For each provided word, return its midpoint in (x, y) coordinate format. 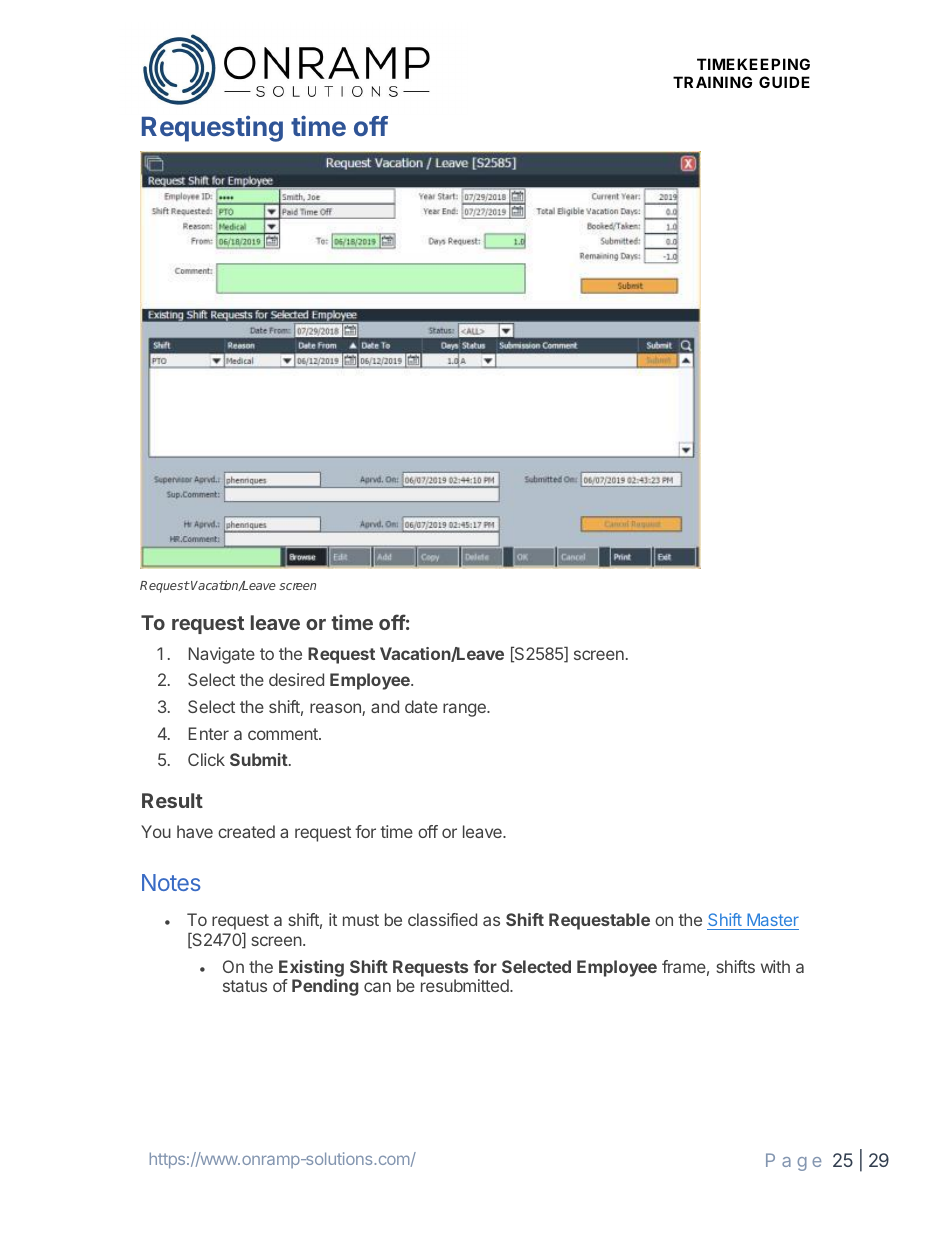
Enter (209, 733)
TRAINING (712, 82)
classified (442, 919)
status (245, 986)
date (421, 706)
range (465, 710)
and (385, 706)
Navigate (222, 655)
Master (772, 921)
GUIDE (784, 82)
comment (284, 734)
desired (296, 679)
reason (336, 709)
